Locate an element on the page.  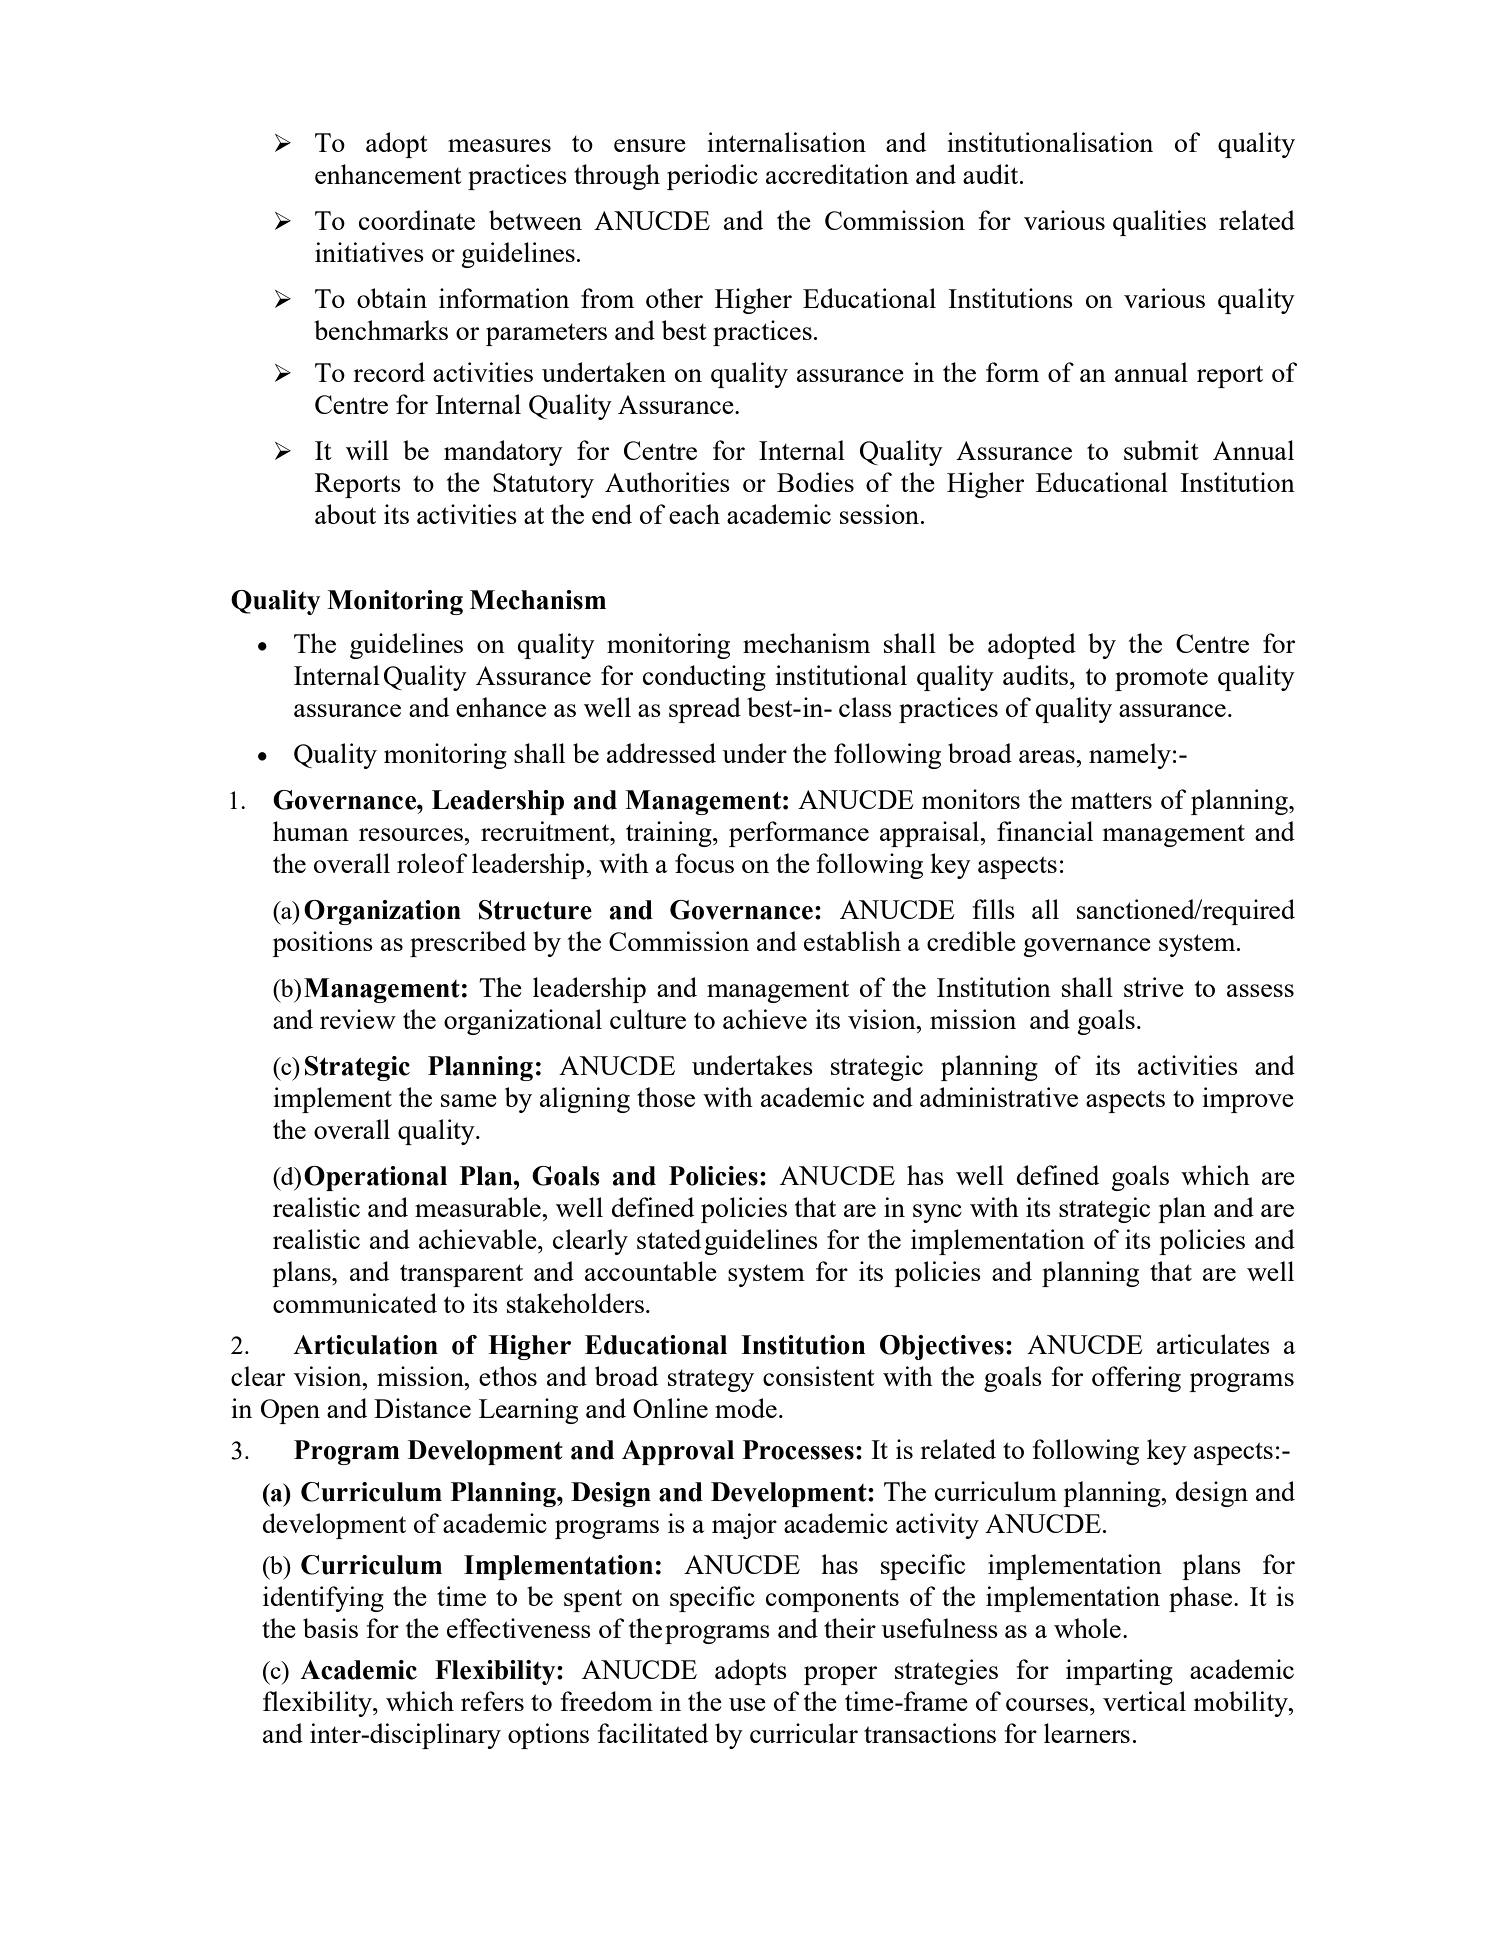
refers is located at coordinates (492, 1701).
